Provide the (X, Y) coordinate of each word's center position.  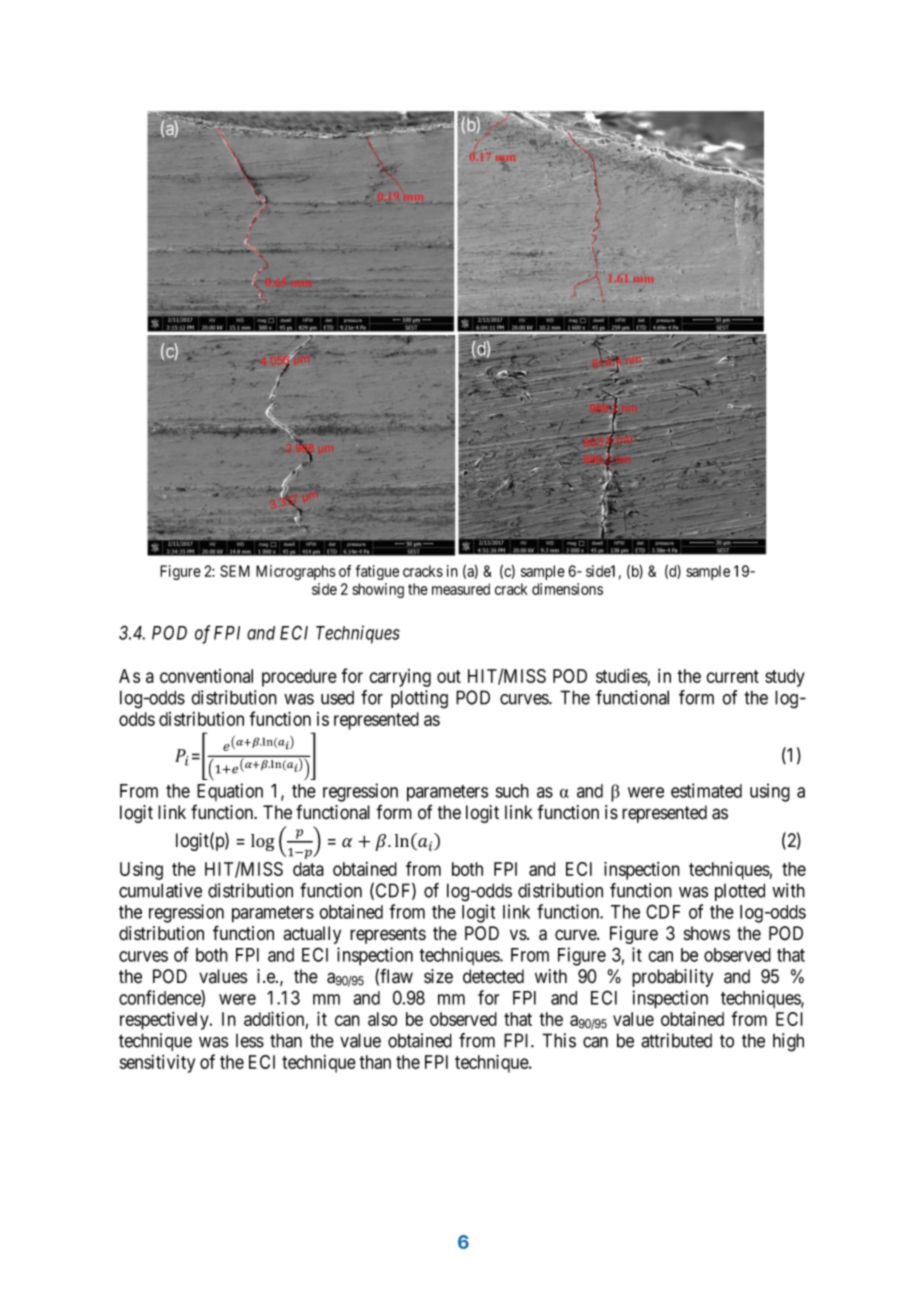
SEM (235, 571)
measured (461, 589)
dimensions (567, 589)
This (559, 1040)
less (250, 1041)
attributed (676, 1040)
